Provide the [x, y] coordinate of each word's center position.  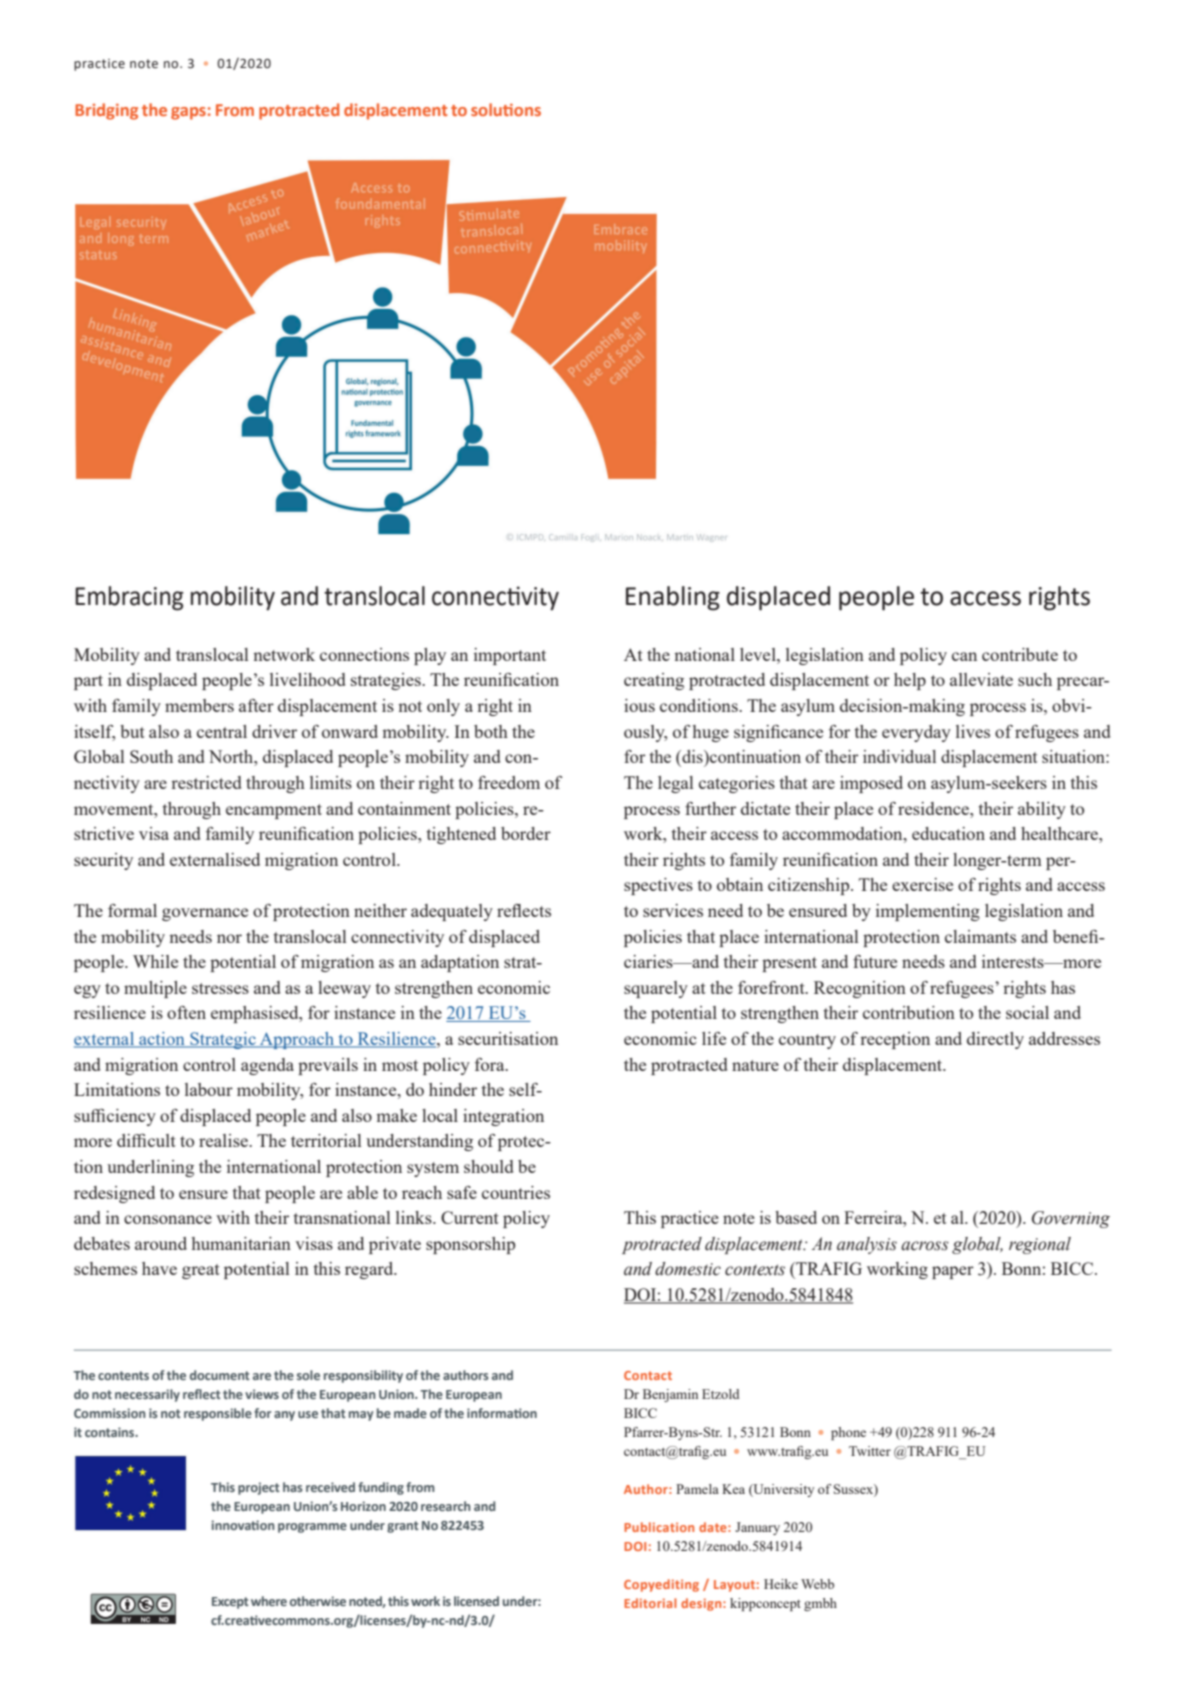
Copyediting [661, 1585]
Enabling [673, 598]
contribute [1020, 654]
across [925, 1246]
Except [230, 1603]
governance [205, 914]
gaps [188, 113]
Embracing [129, 598]
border [526, 833]
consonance [168, 1219]
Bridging [106, 111]
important [510, 656]
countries [516, 1192]
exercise [922, 884]
